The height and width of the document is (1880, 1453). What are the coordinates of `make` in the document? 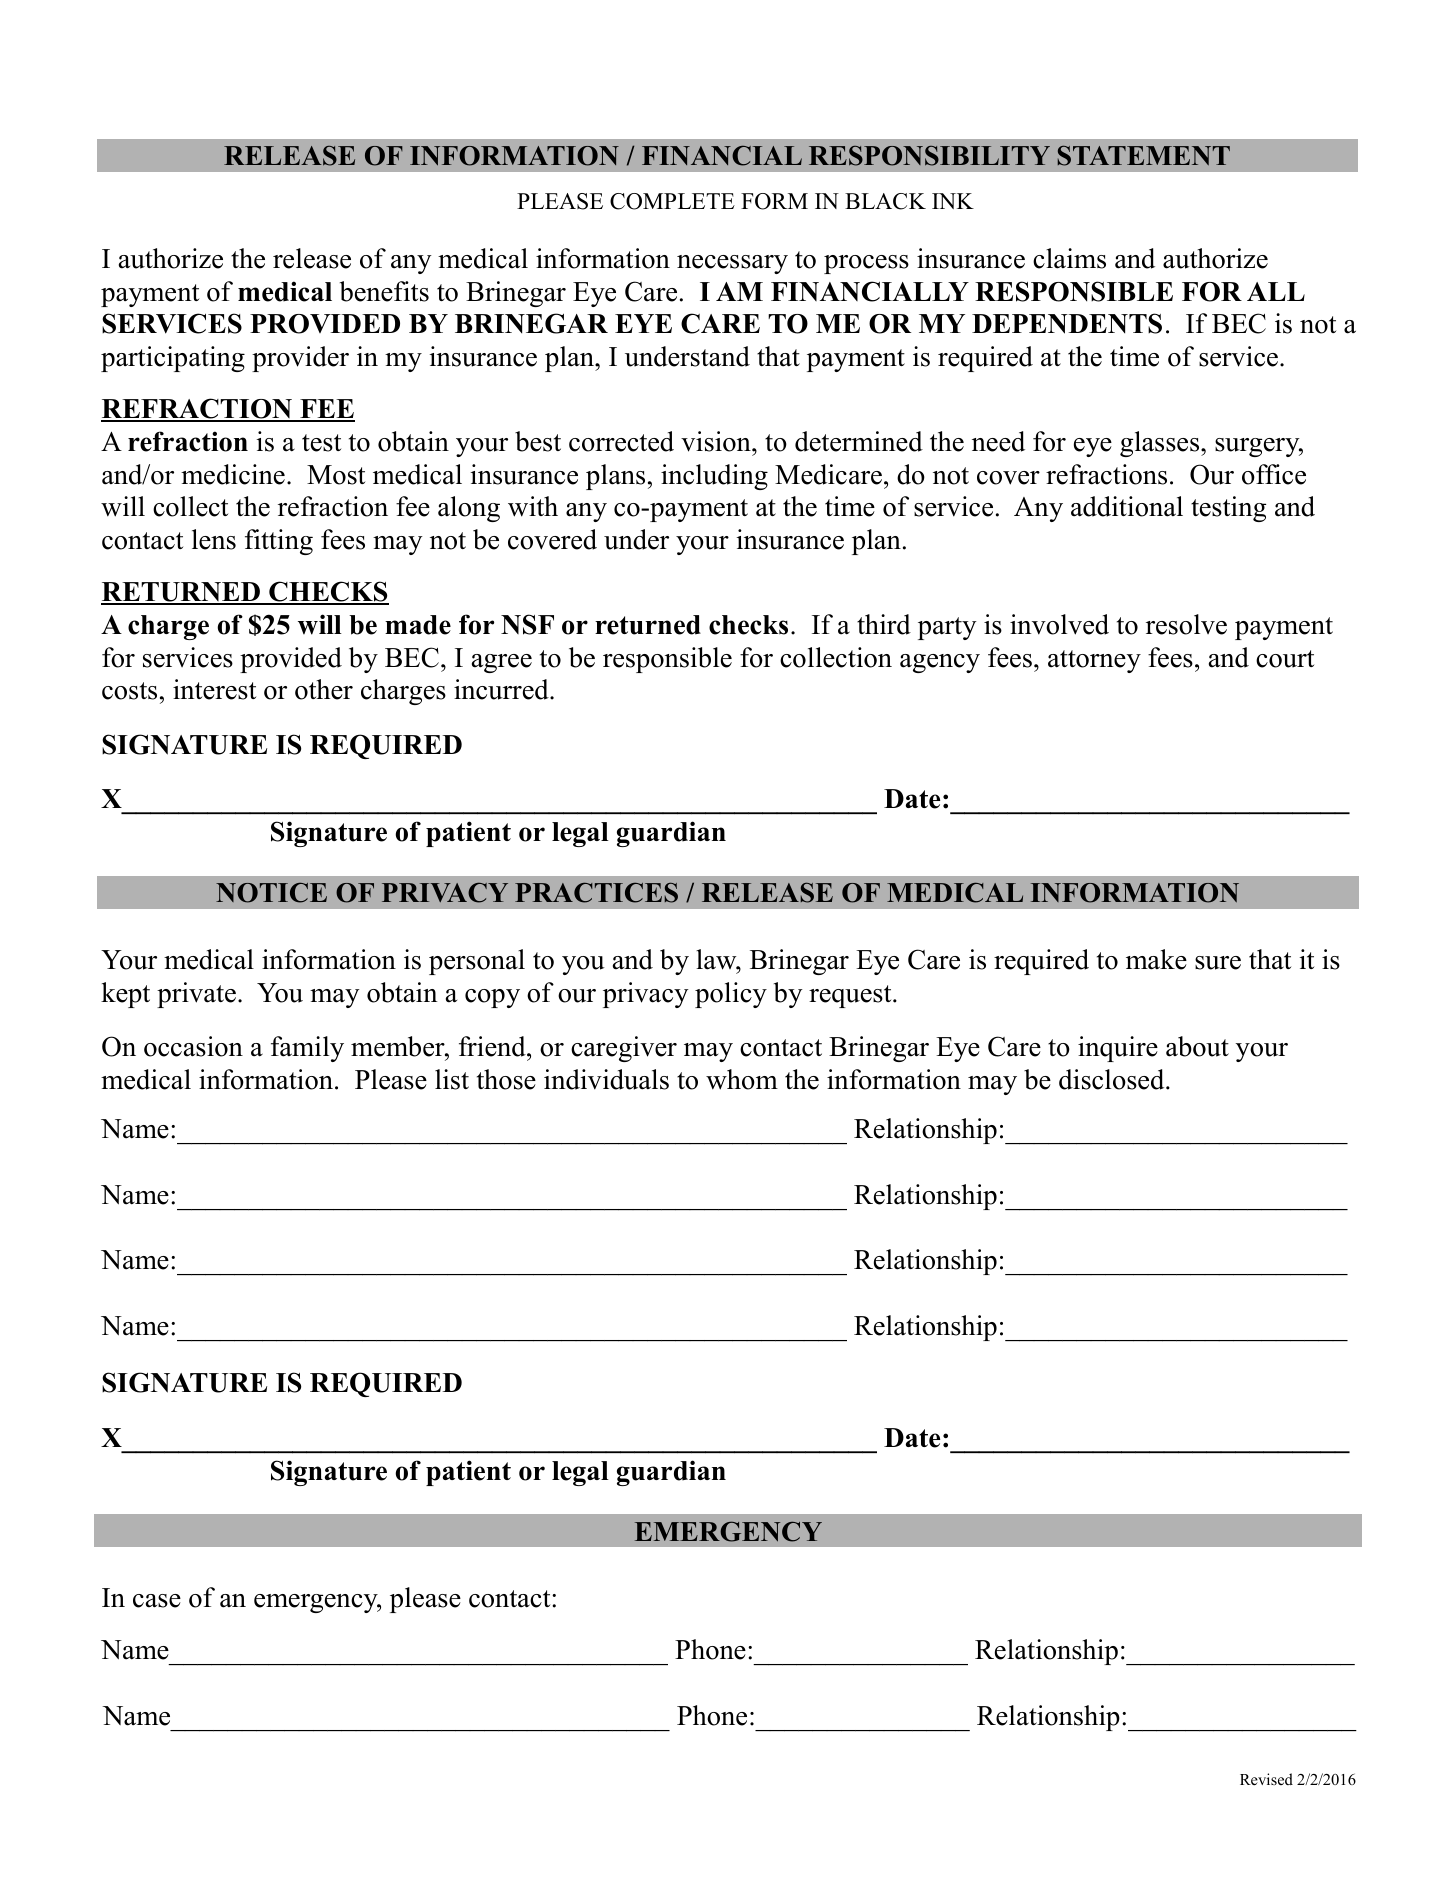 It's located at (1156, 959).
